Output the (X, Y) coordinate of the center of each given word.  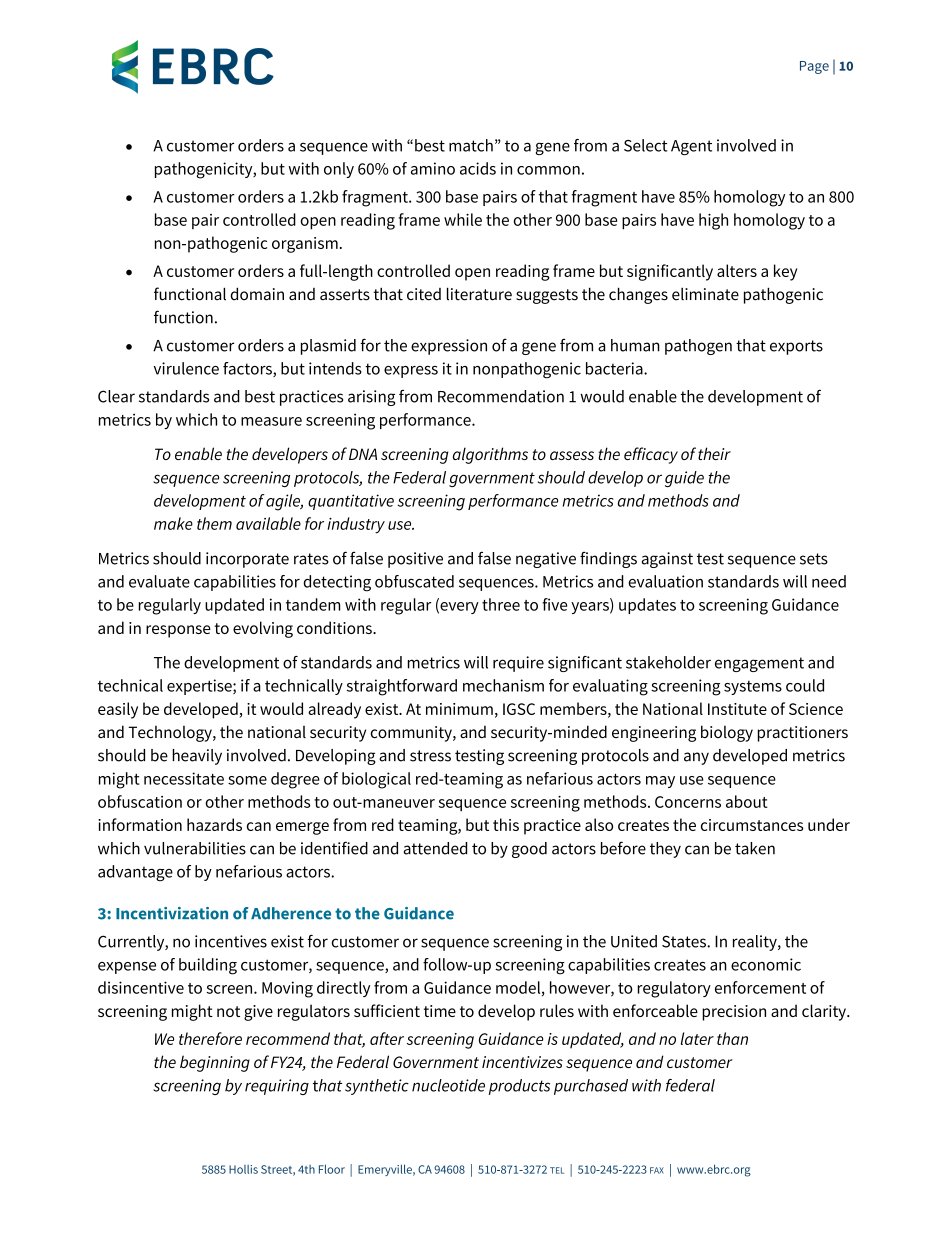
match (471, 145)
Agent (691, 147)
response (178, 631)
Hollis (243, 1169)
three (501, 604)
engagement (759, 664)
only (339, 170)
